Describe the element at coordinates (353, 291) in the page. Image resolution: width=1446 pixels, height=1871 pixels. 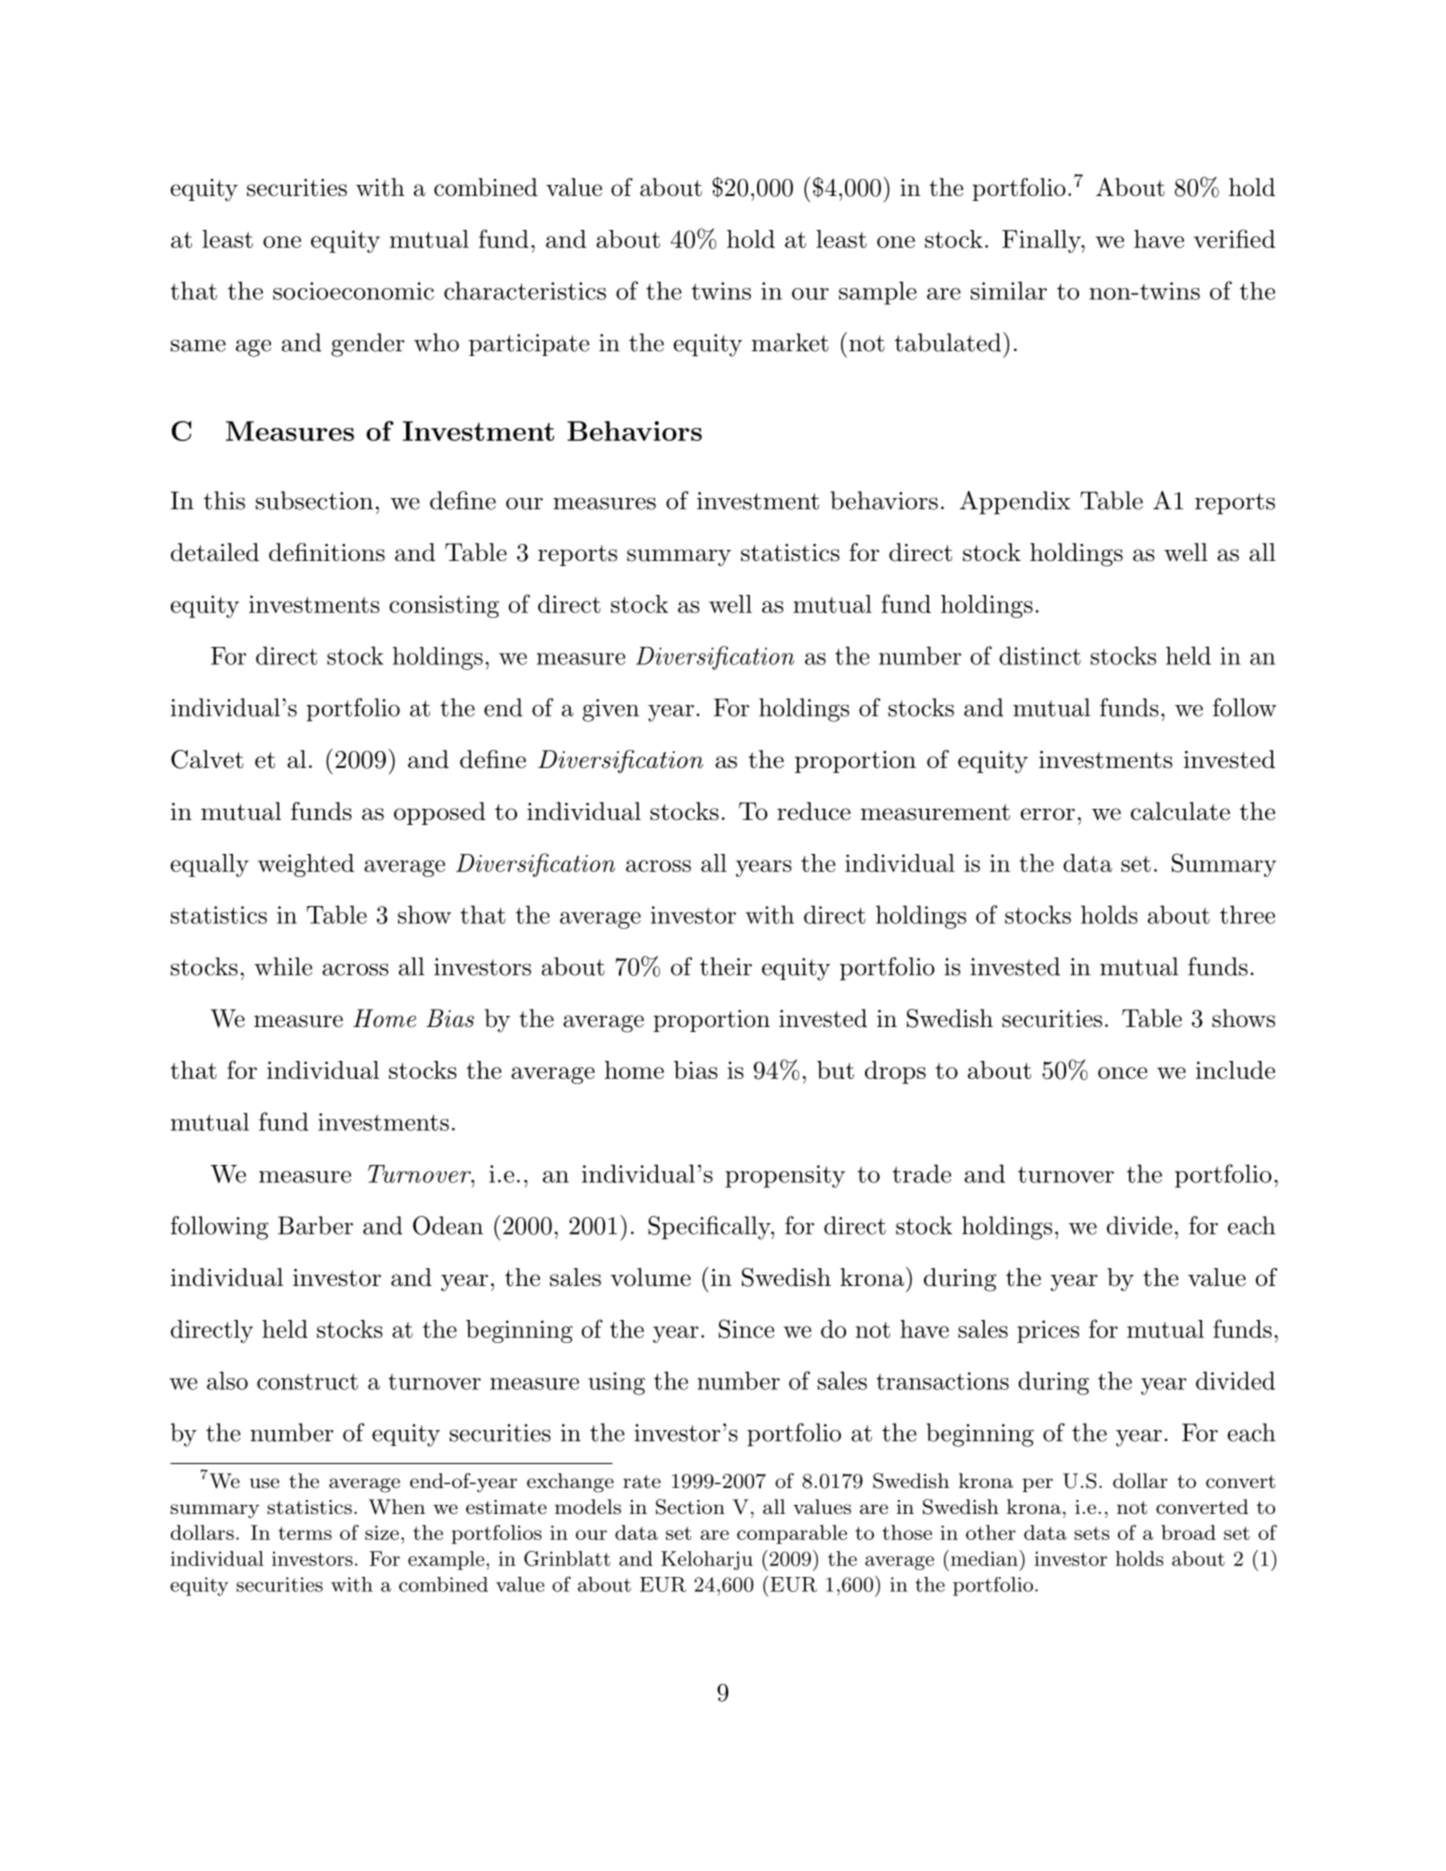
I see `socioeconomic` at that location.
